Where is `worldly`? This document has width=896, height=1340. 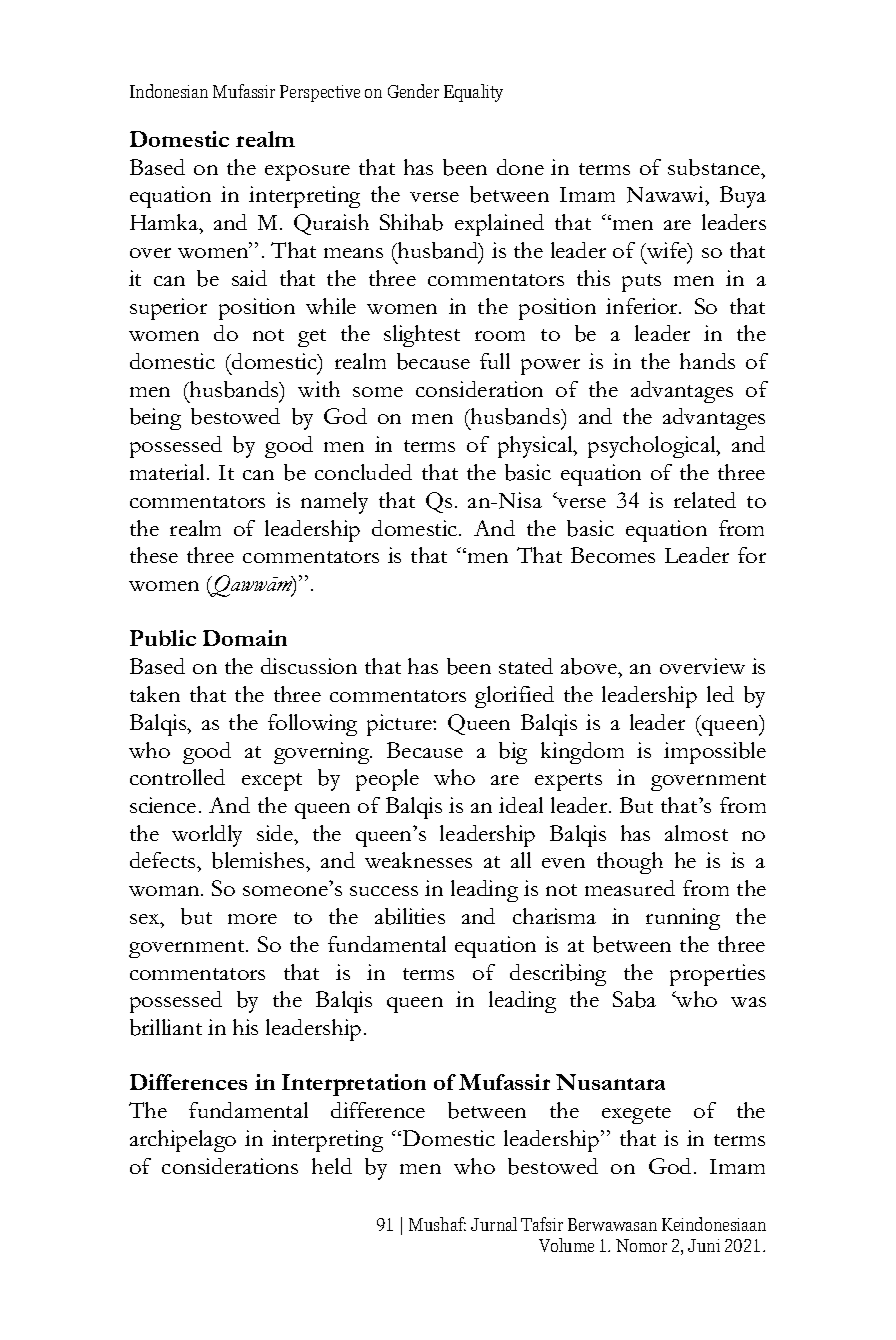 worldly is located at coordinates (207, 836).
